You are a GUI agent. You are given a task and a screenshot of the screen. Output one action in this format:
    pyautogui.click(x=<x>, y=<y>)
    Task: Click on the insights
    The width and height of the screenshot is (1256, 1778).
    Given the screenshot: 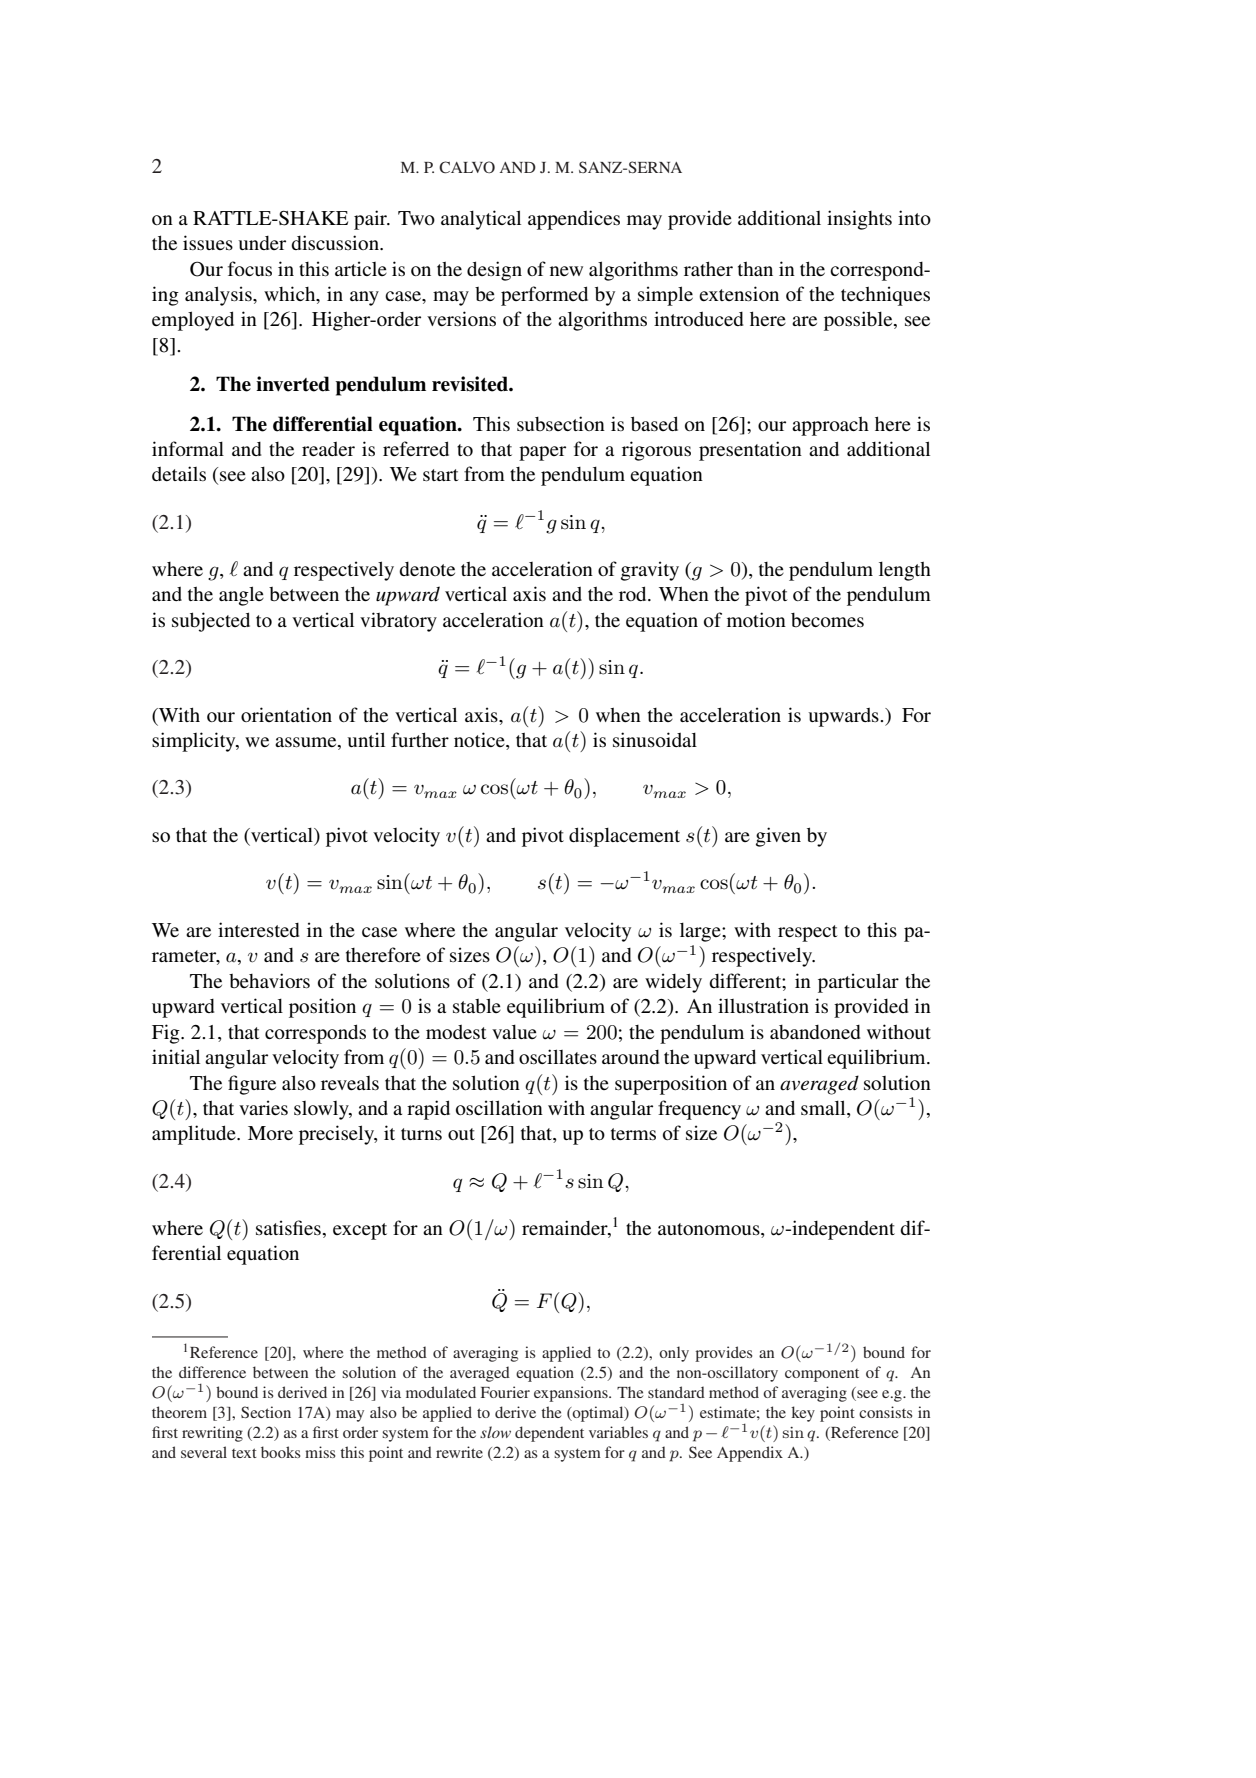 What is the action you would take?
    pyautogui.click(x=859, y=220)
